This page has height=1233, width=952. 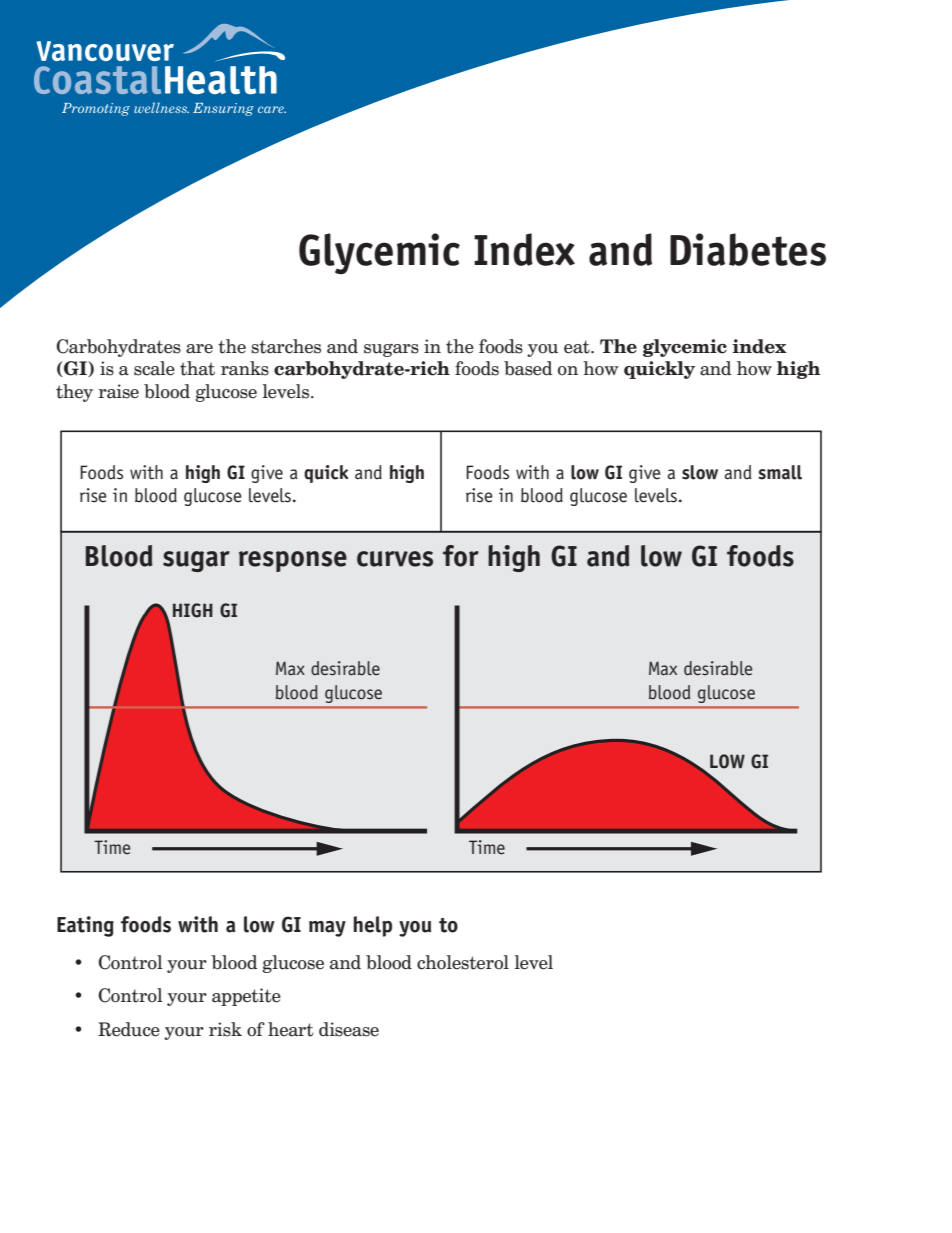 I want to click on starches, so click(x=286, y=346).
